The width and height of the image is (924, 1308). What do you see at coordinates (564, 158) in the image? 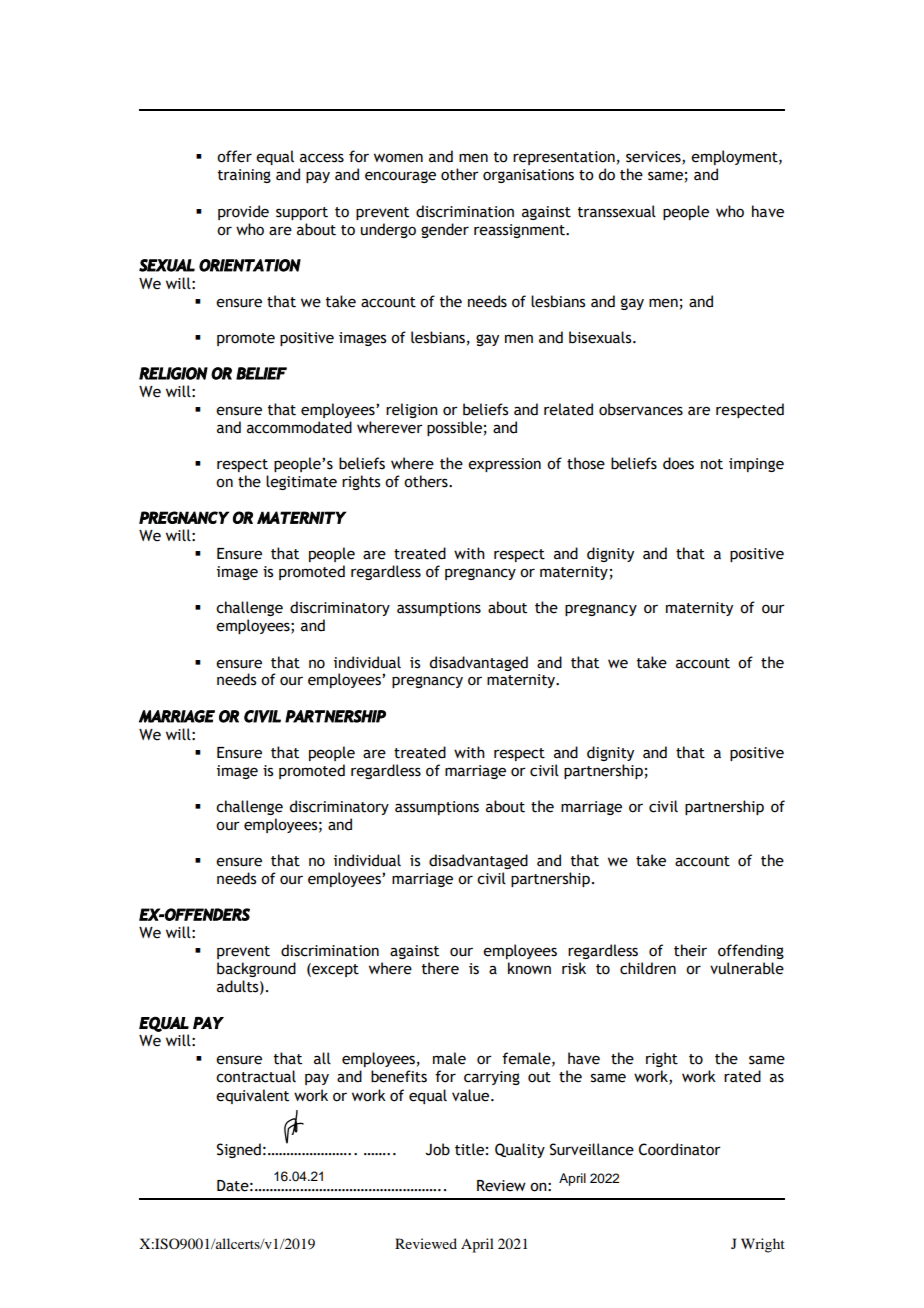
I see `representation` at bounding box center [564, 158].
